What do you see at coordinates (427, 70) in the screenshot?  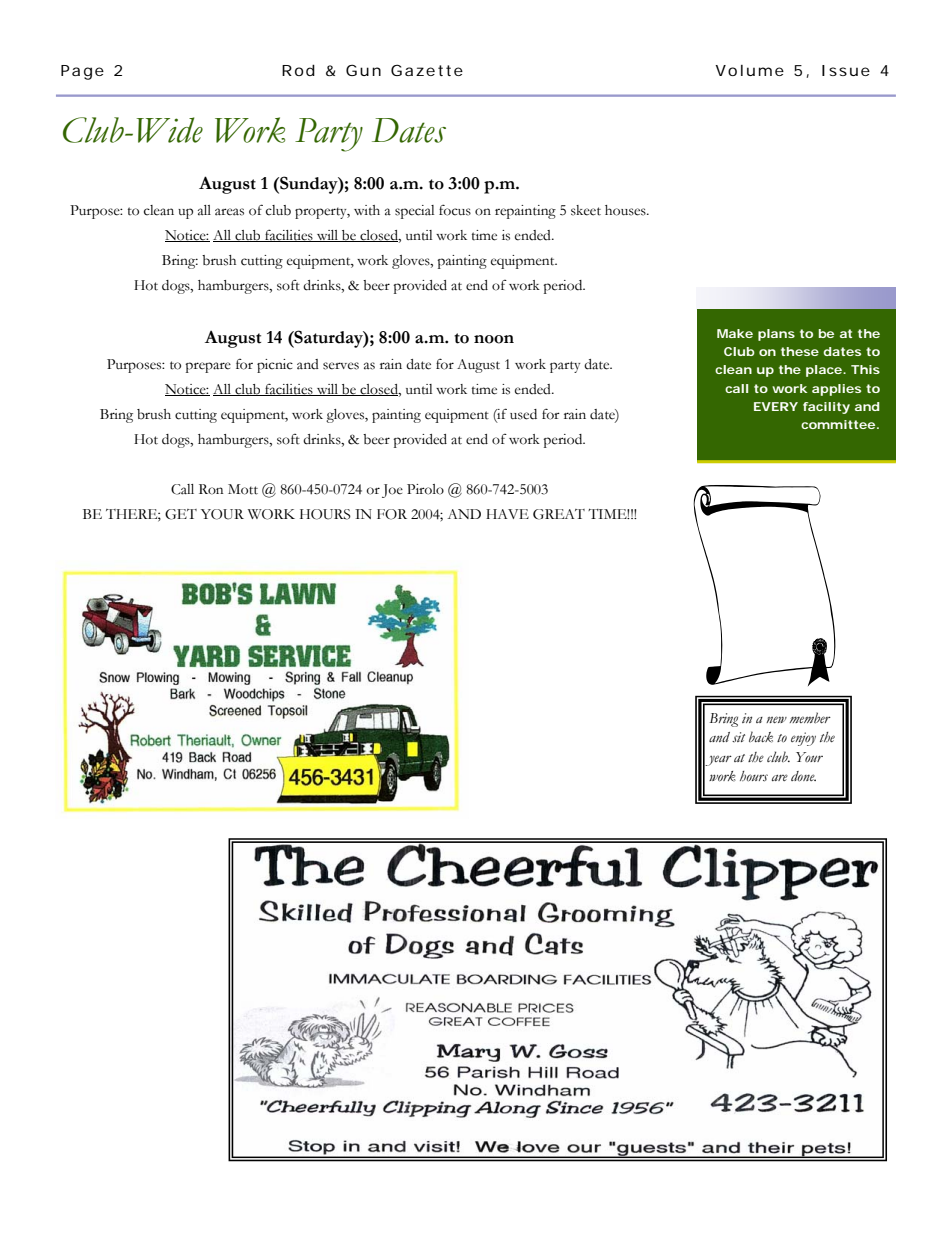 I see `Gazette` at bounding box center [427, 70].
